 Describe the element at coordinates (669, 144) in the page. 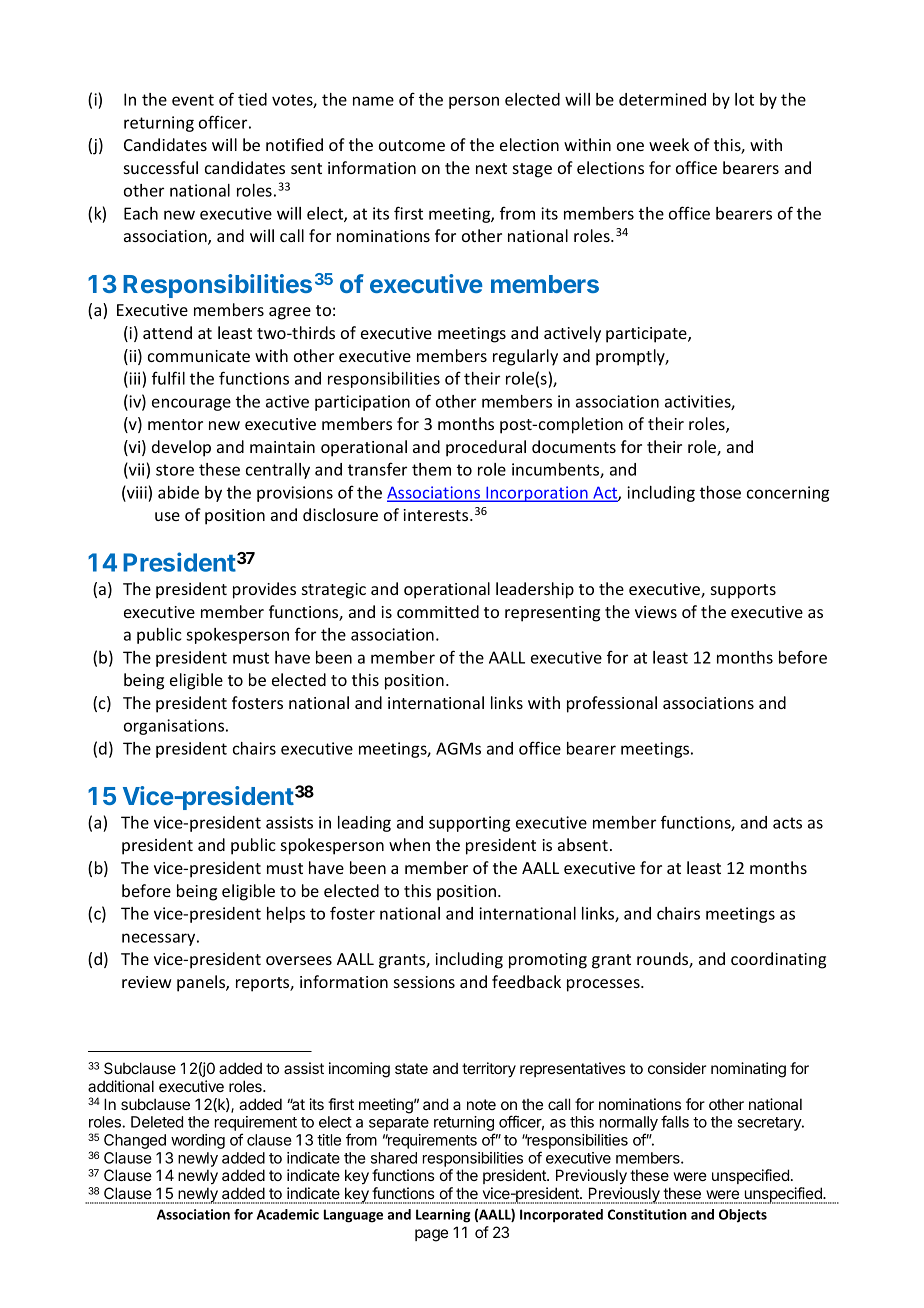

I see `week` at that location.
